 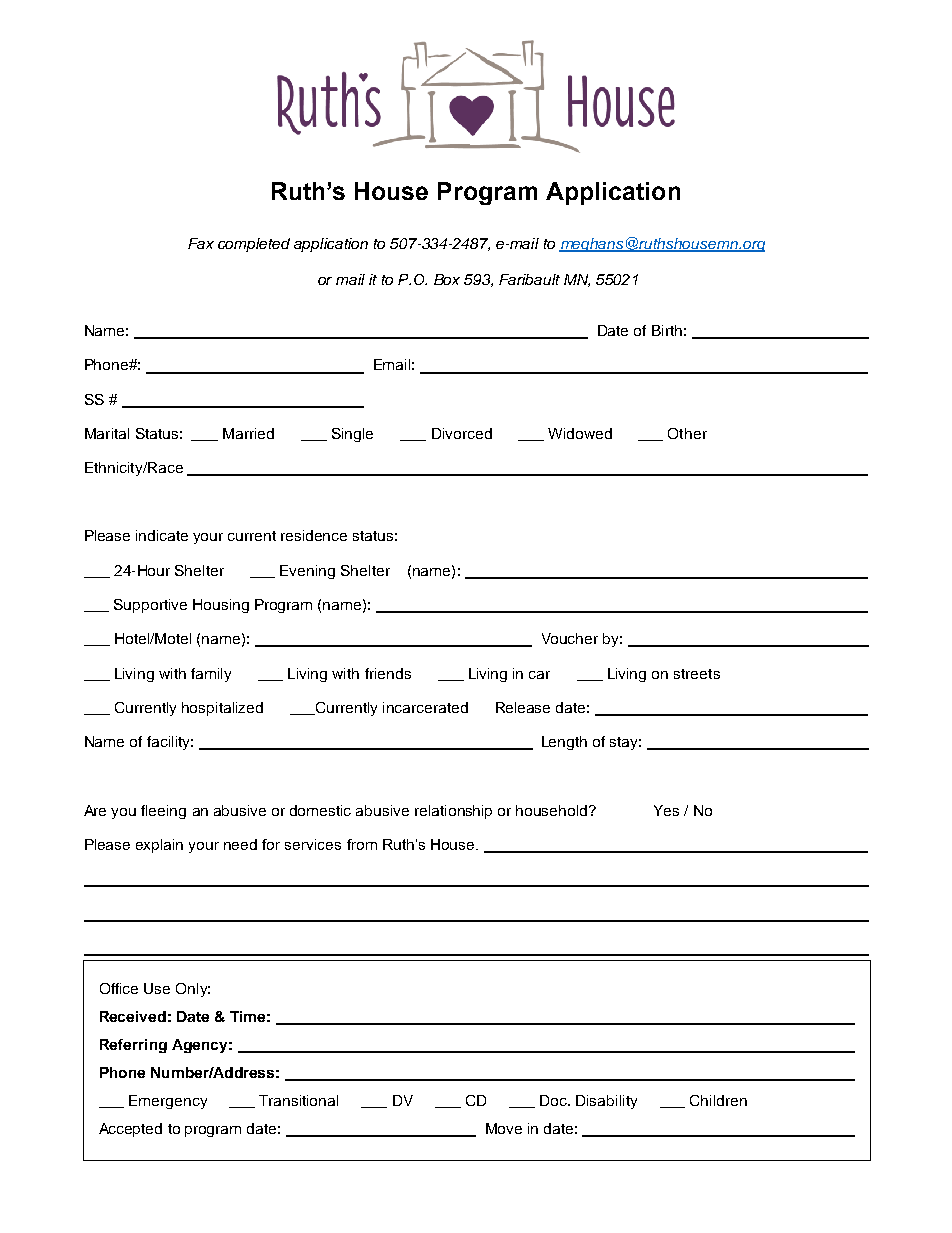 What do you see at coordinates (388, 673) in the page?
I see `friends` at bounding box center [388, 673].
